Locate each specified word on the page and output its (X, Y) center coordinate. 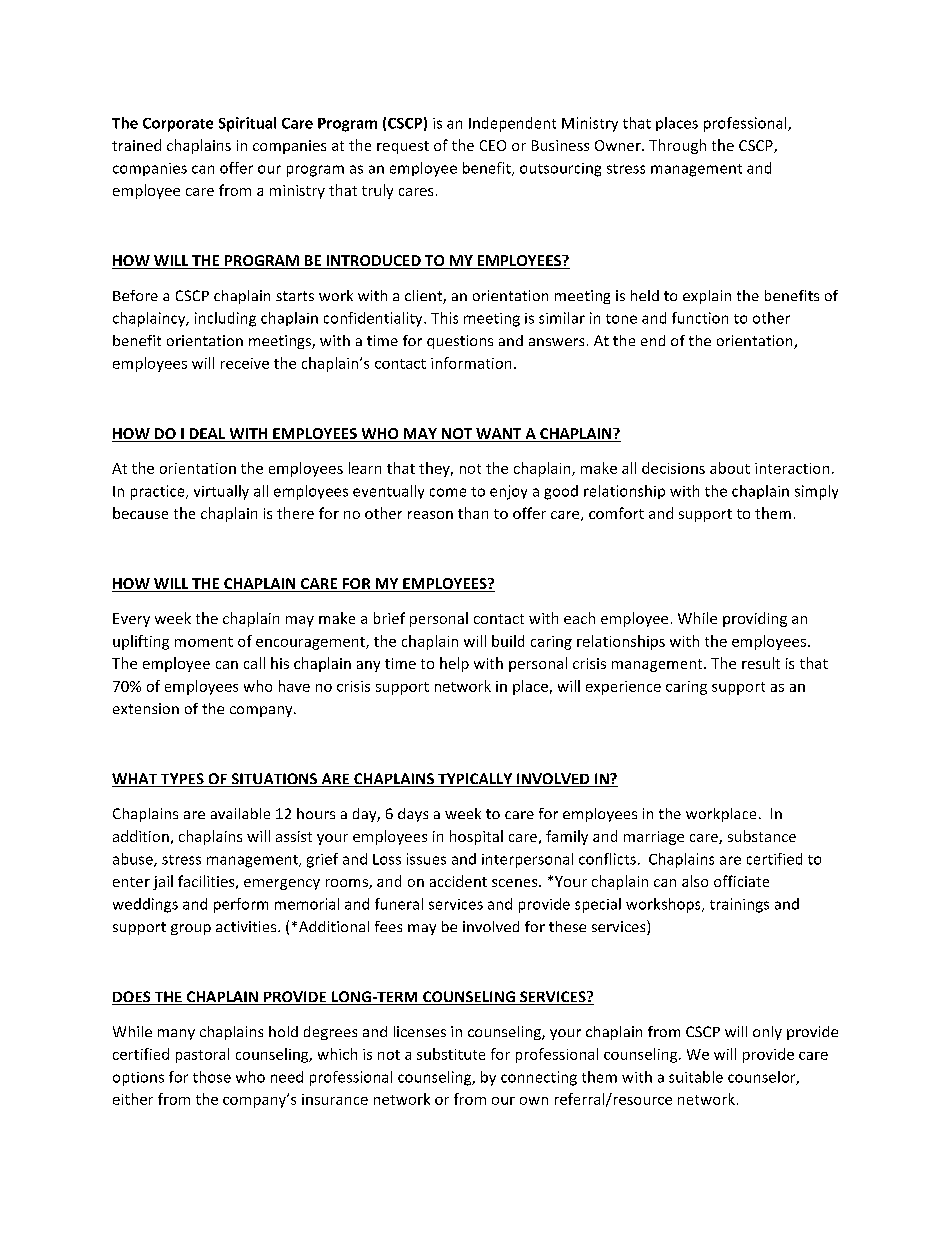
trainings (739, 905)
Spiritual (247, 124)
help (454, 664)
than (473, 513)
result (761, 663)
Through (677, 146)
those (212, 1077)
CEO (493, 145)
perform (241, 905)
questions (460, 342)
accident (458, 881)
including (225, 319)
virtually (221, 492)
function (700, 318)
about (730, 468)
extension (146, 708)
